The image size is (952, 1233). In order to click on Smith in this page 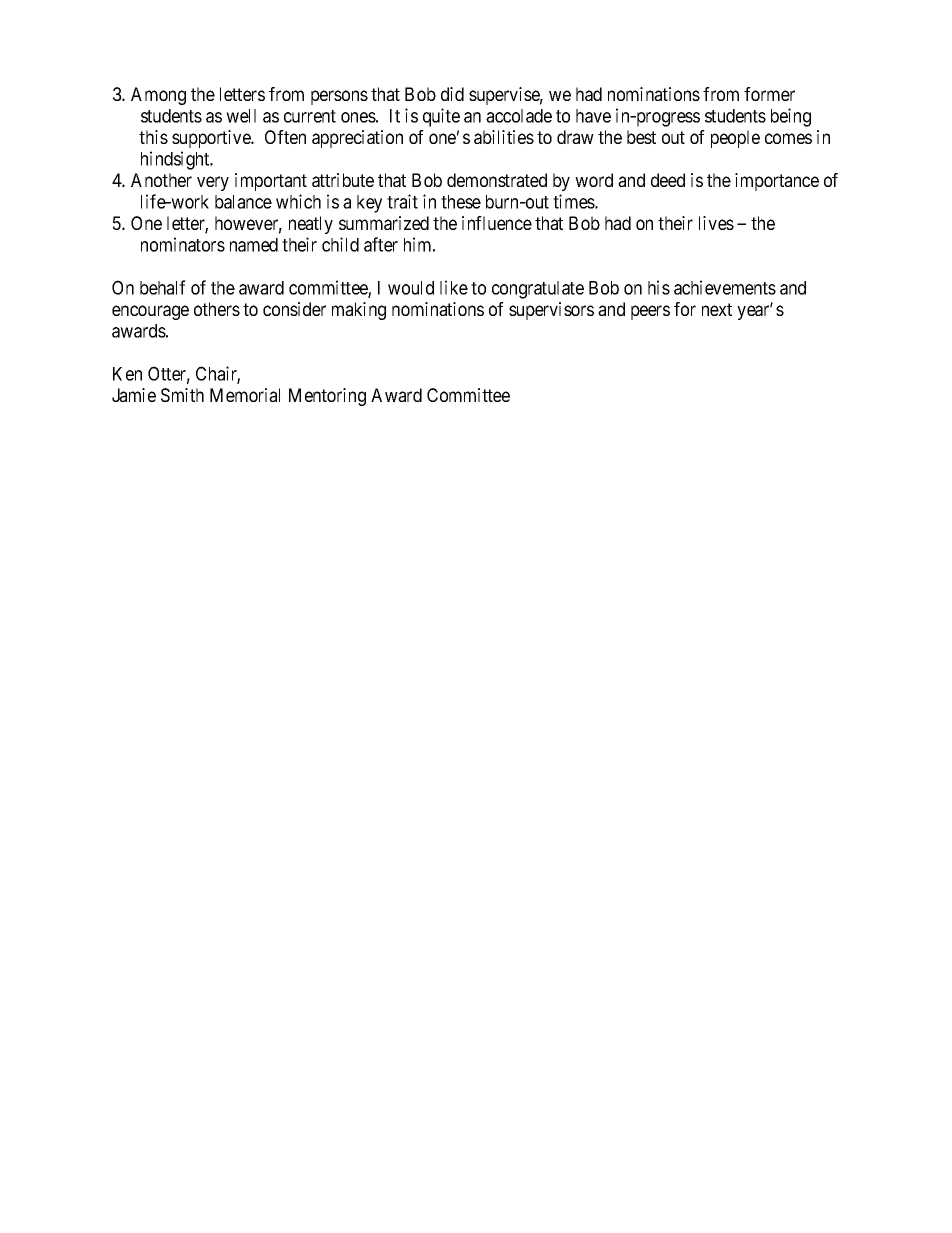, I will do `click(182, 395)`.
